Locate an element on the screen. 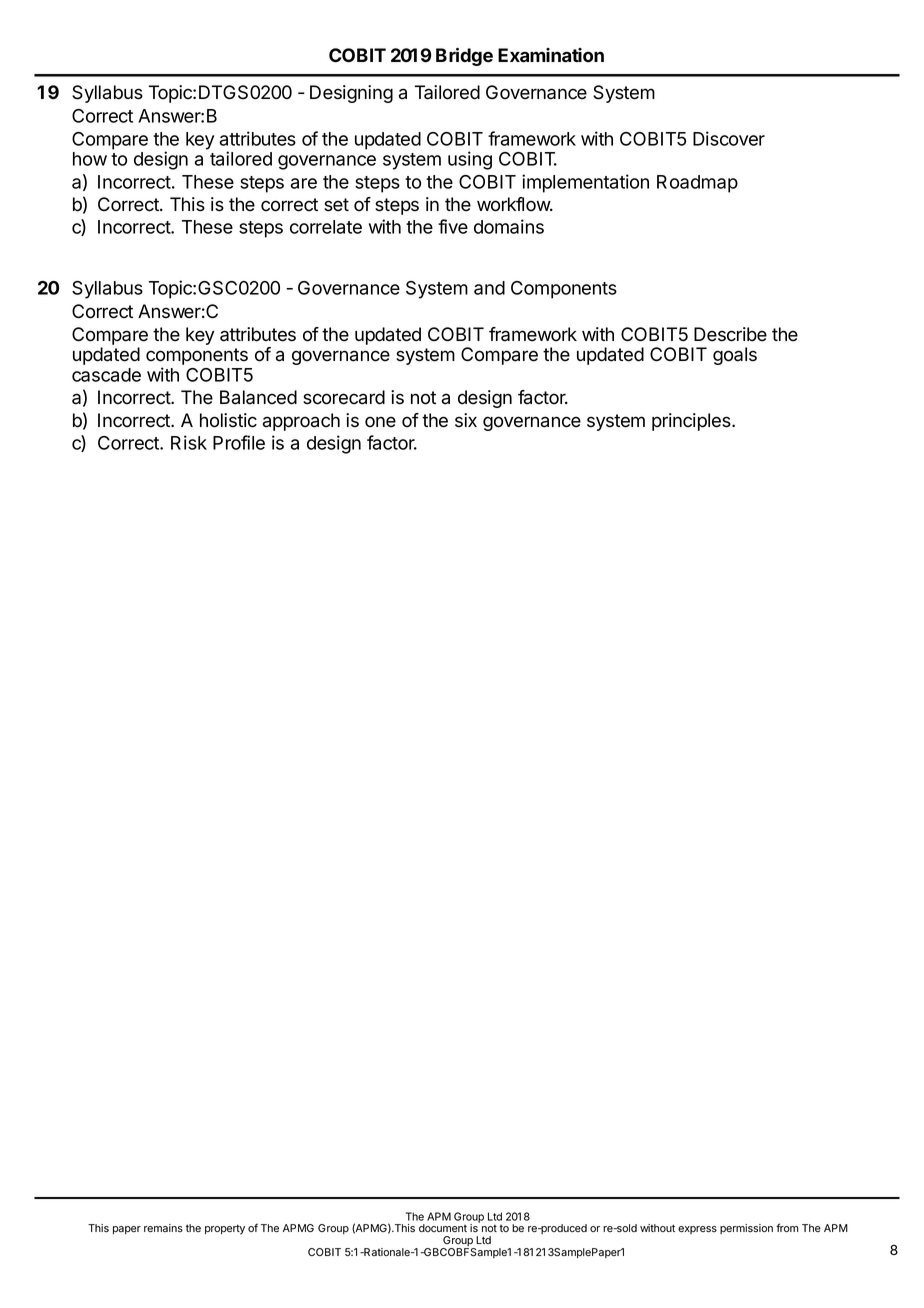 The width and height of the screenshot is (924, 1308). express is located at coordinates (697, 1230).
